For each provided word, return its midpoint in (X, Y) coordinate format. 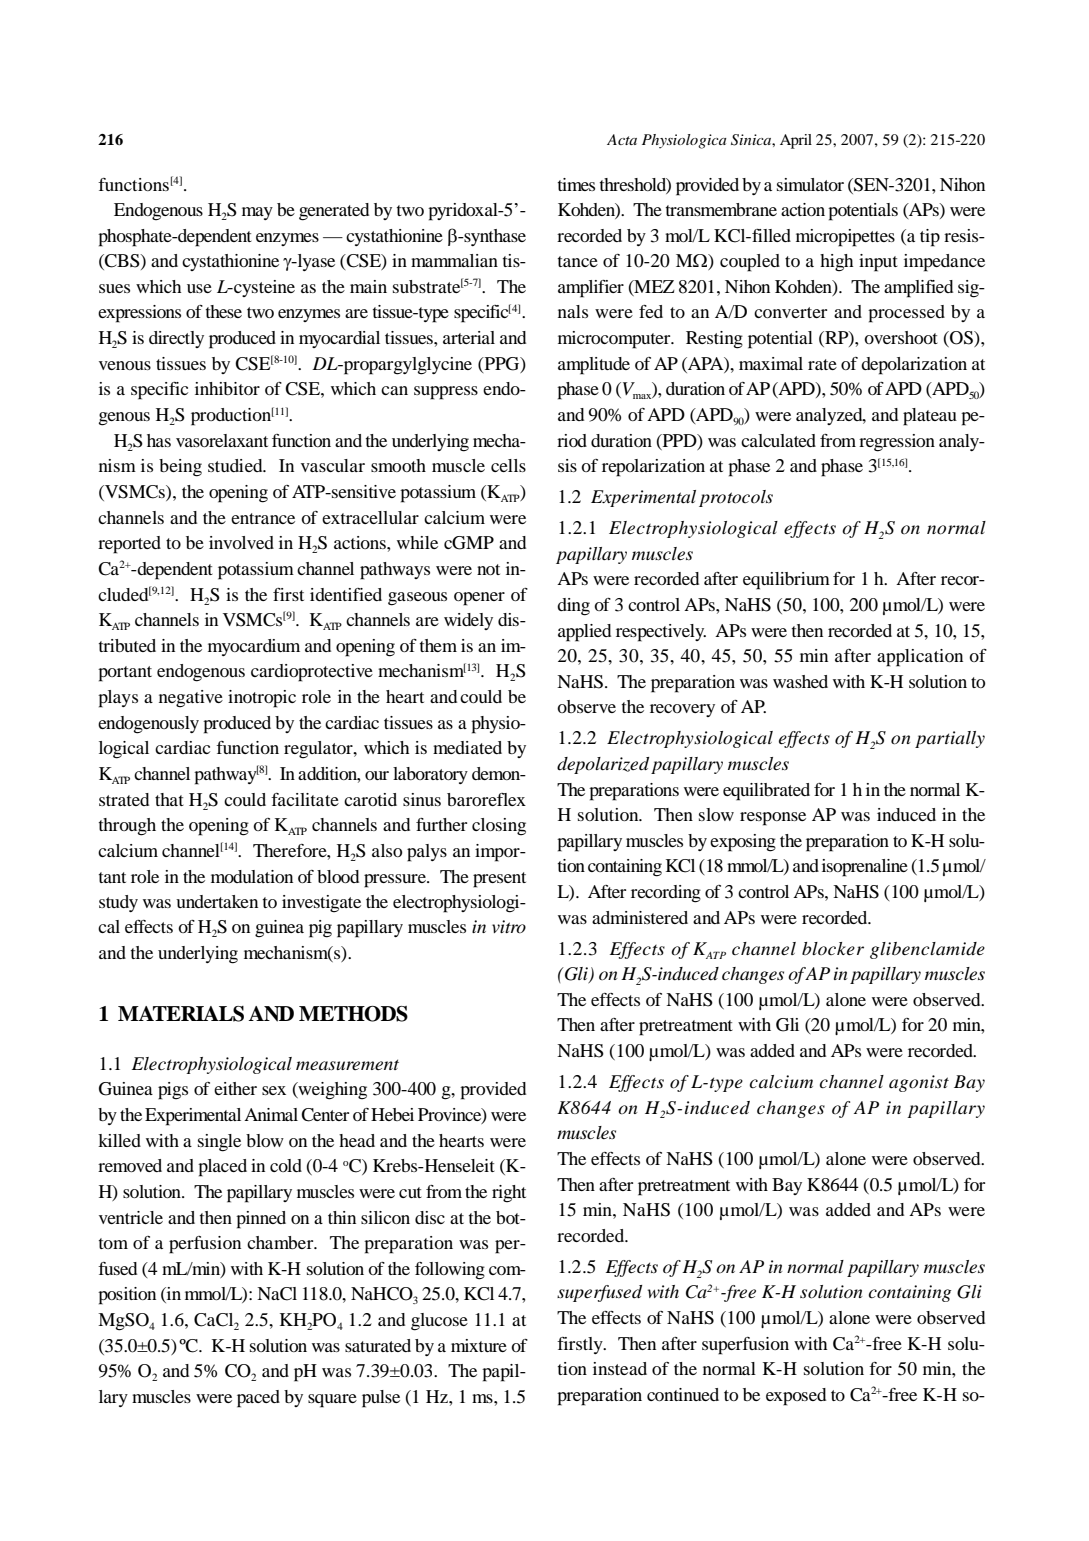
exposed (796, 1397)
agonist (919, 1083)
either (235, 1088)
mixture (479, 1345)
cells (508, 465)
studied (236, 465)
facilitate (305, 799)
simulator (810, 184)
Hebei (392, 1114)
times (576, 184)
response (773, 819)
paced (258, 1399)
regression (897, 443)
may (257, 213)
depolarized (603, 765)
